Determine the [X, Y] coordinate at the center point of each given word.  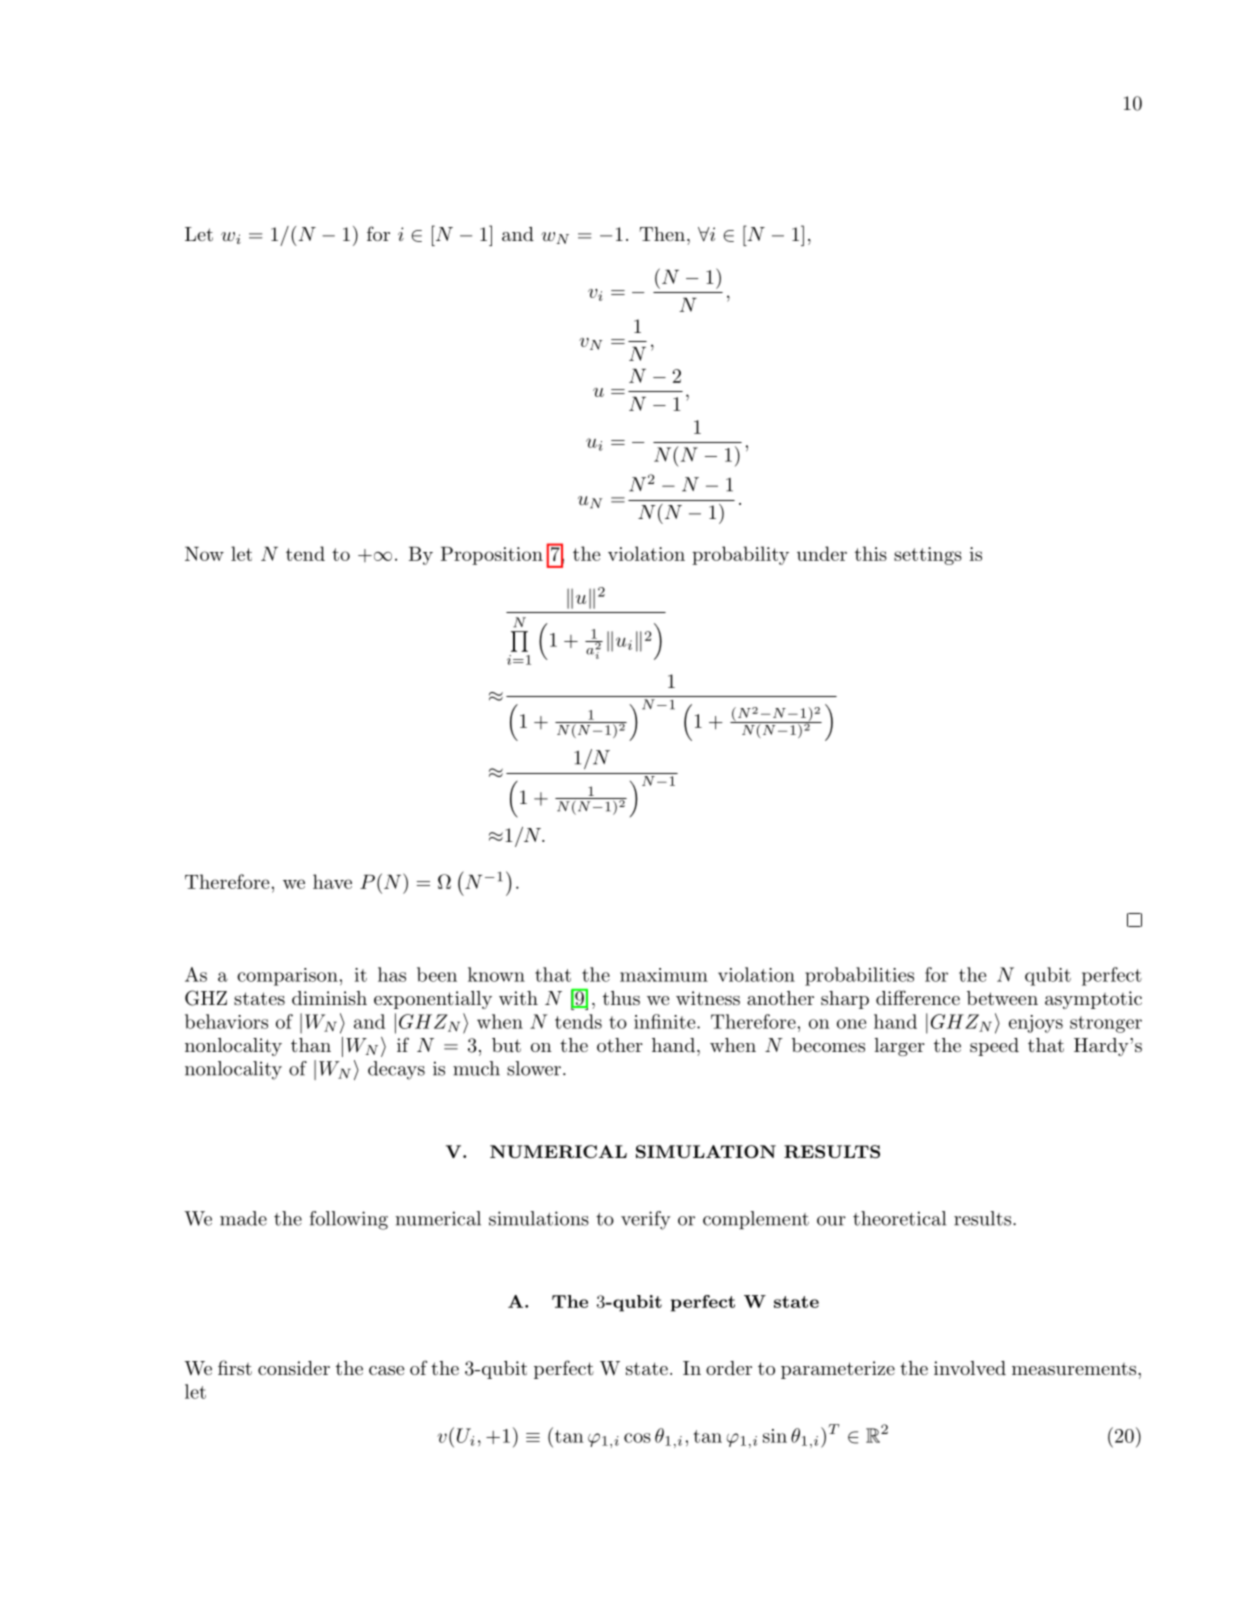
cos [637, 1438]
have [332, 881]
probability [740, 555]
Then [662, 234]
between [1002, 998]
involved [970, 1368]
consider [294, 1368]
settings [928, 556]
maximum [664, 975]
